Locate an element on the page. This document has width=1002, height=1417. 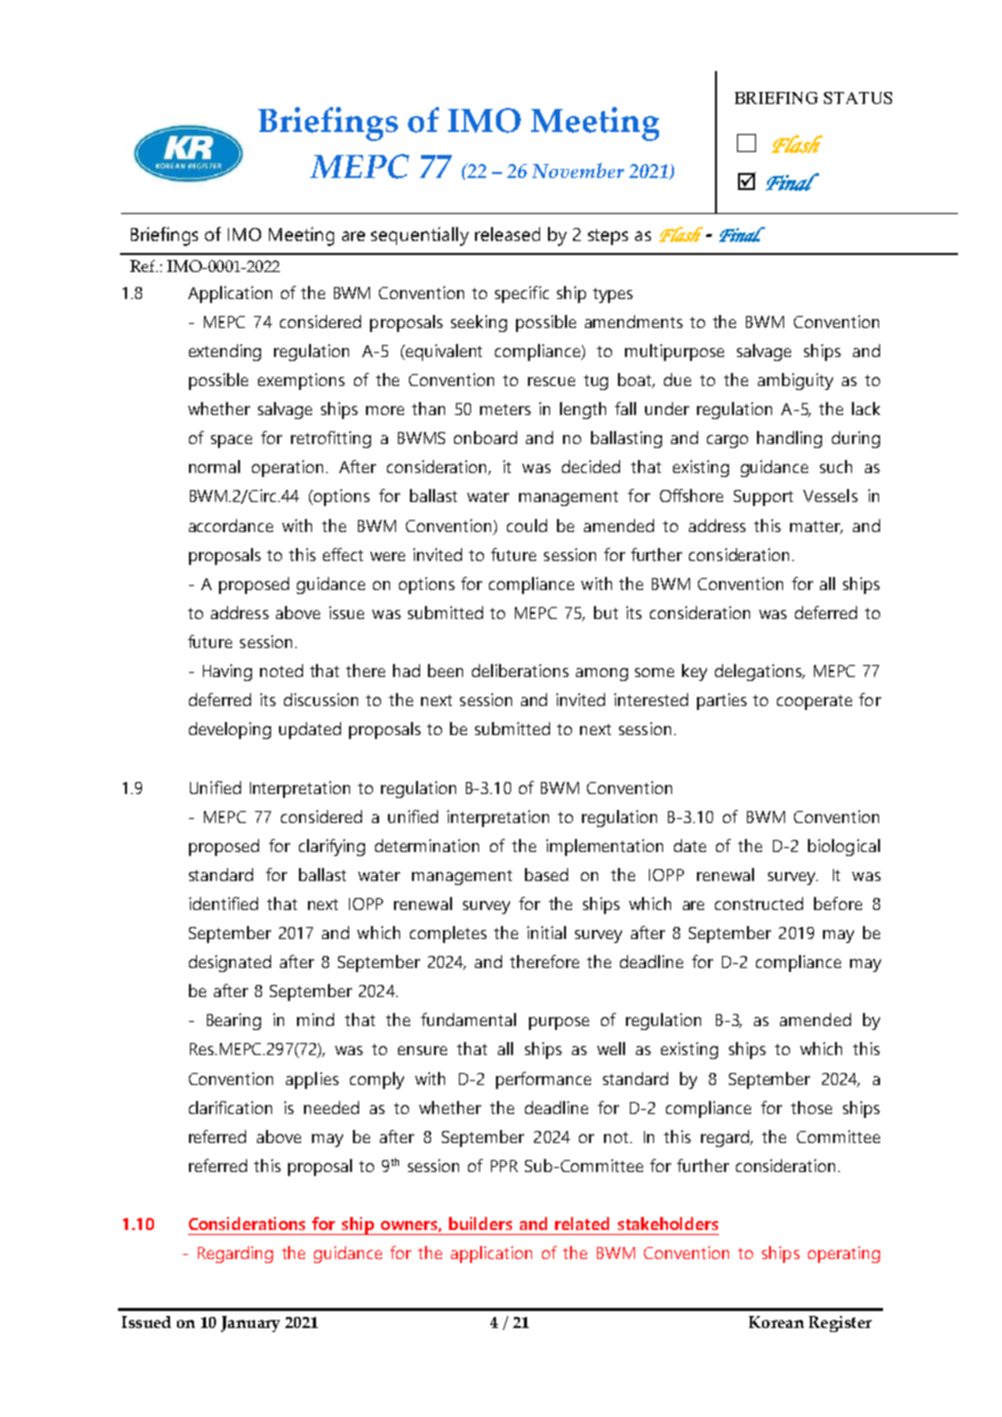
constructed is located at coordinates (759, 903).
